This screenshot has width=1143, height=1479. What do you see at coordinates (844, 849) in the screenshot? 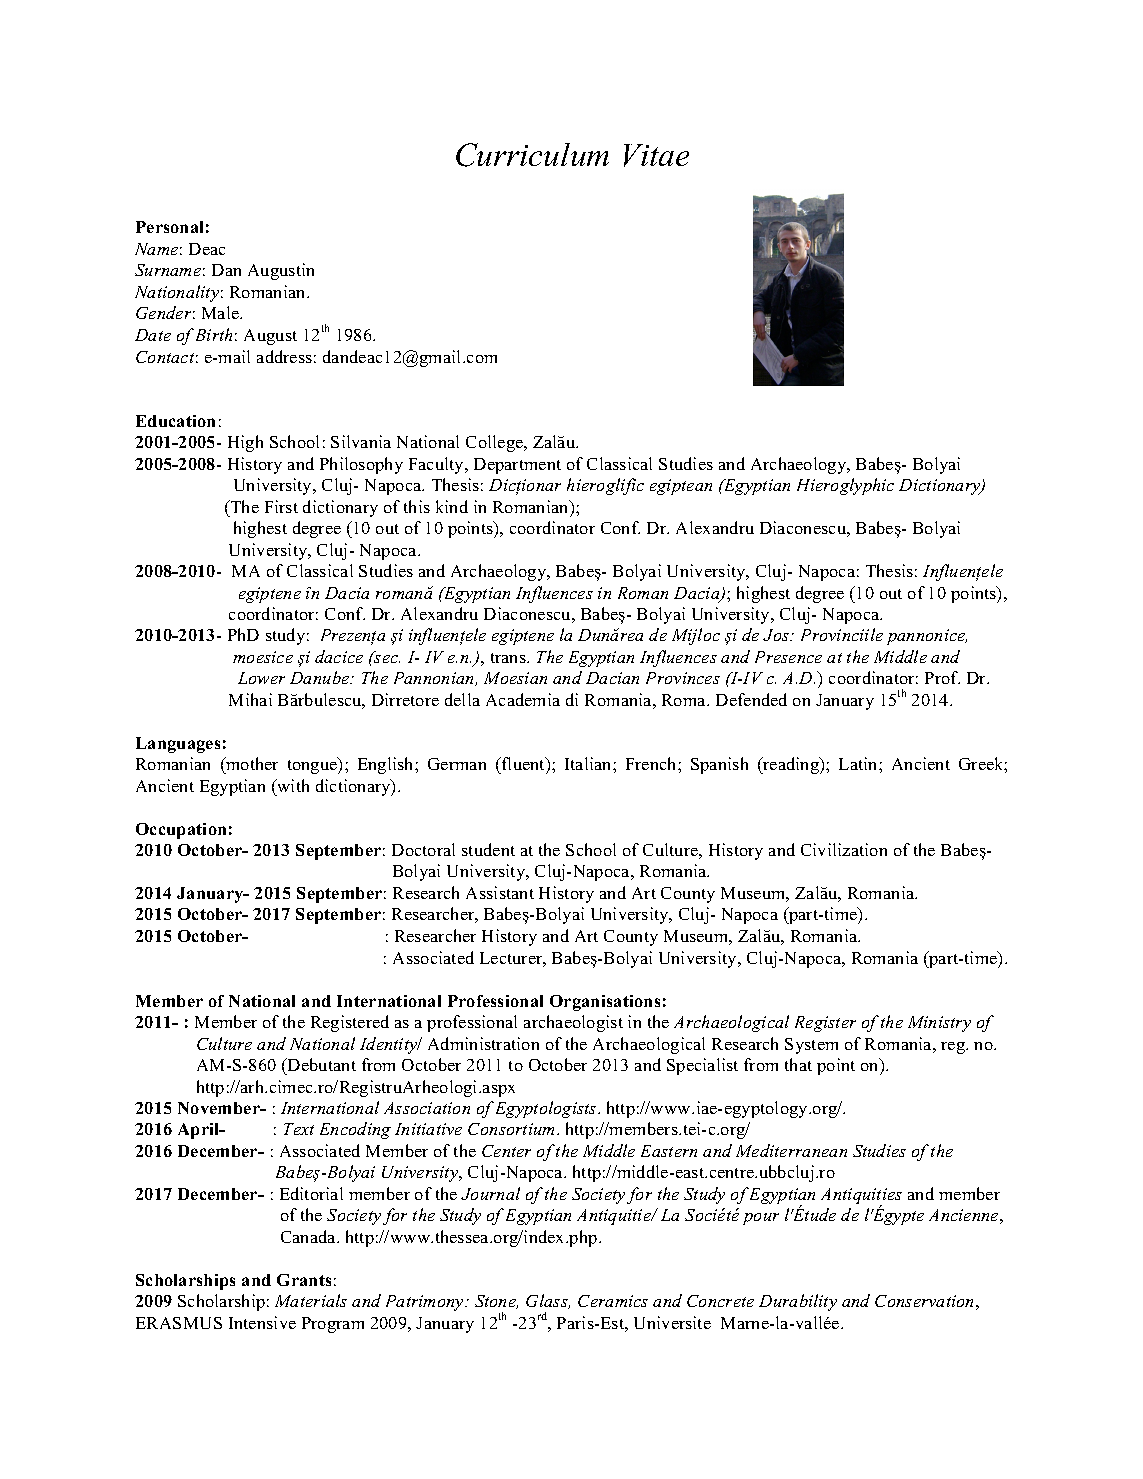
I see `Civilization` at bounding box center [844, 849].
